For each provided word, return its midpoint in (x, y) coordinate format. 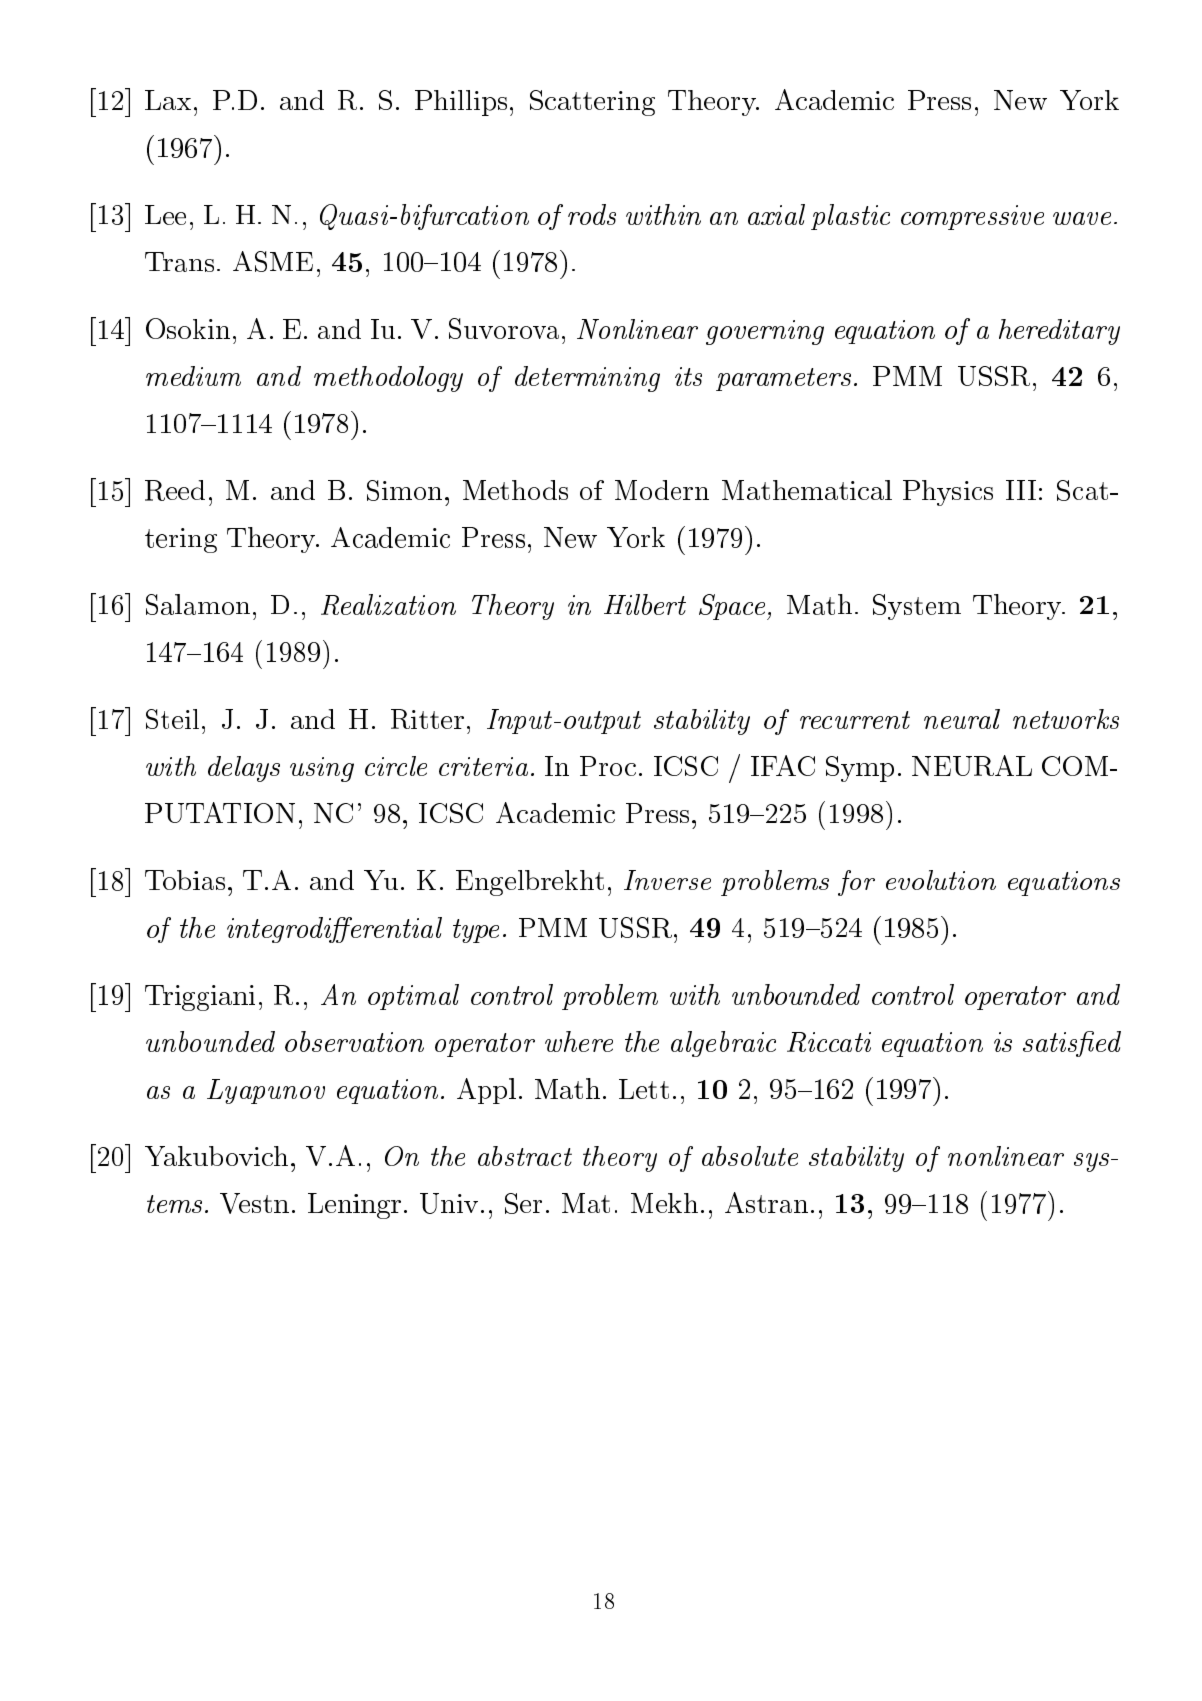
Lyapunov (266, 1091)
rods (592, 214)
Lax (168, 100)
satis (1050, 1042)
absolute (750, 1156)
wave (1082, 218)
